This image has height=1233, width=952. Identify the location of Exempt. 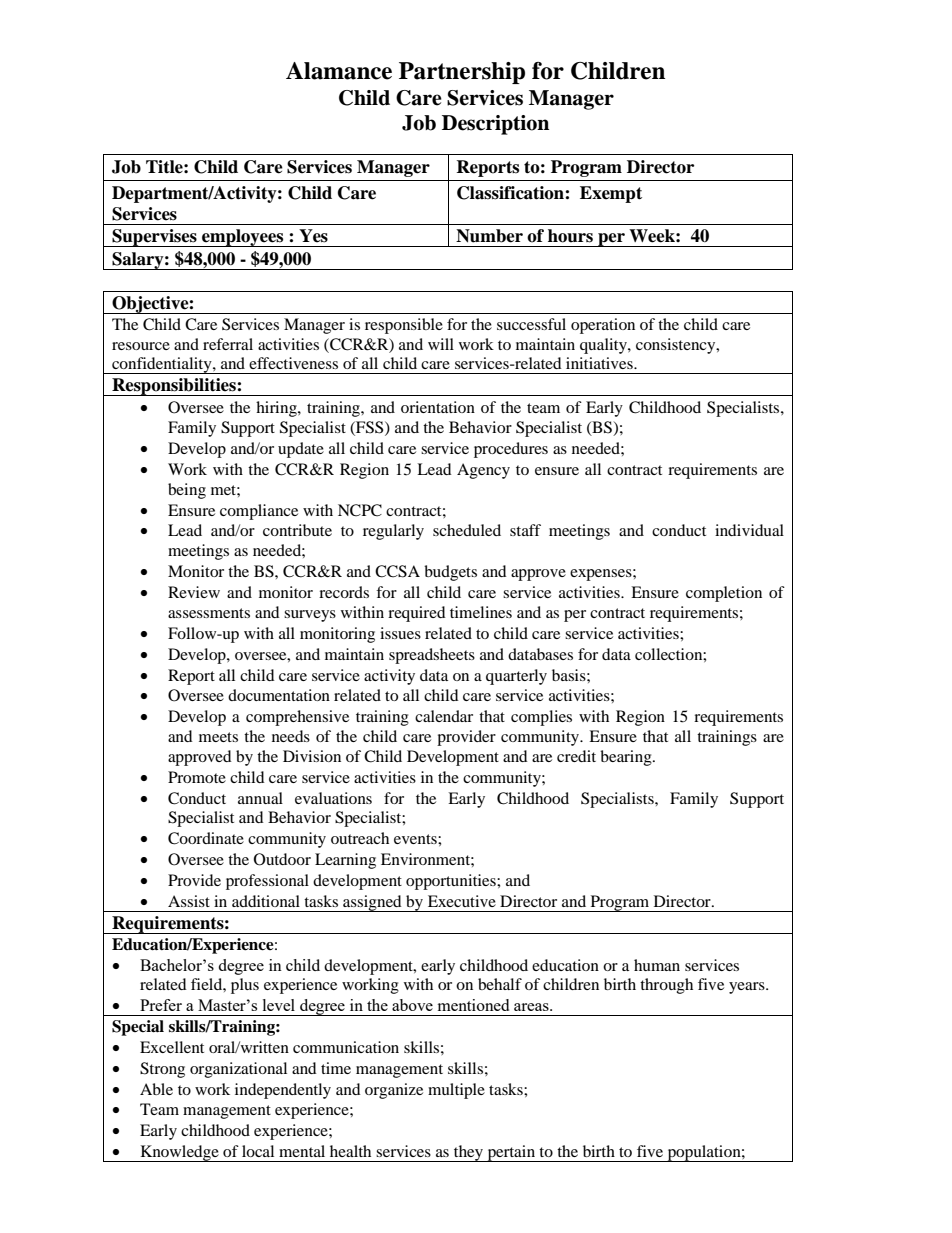
(611, 194).
